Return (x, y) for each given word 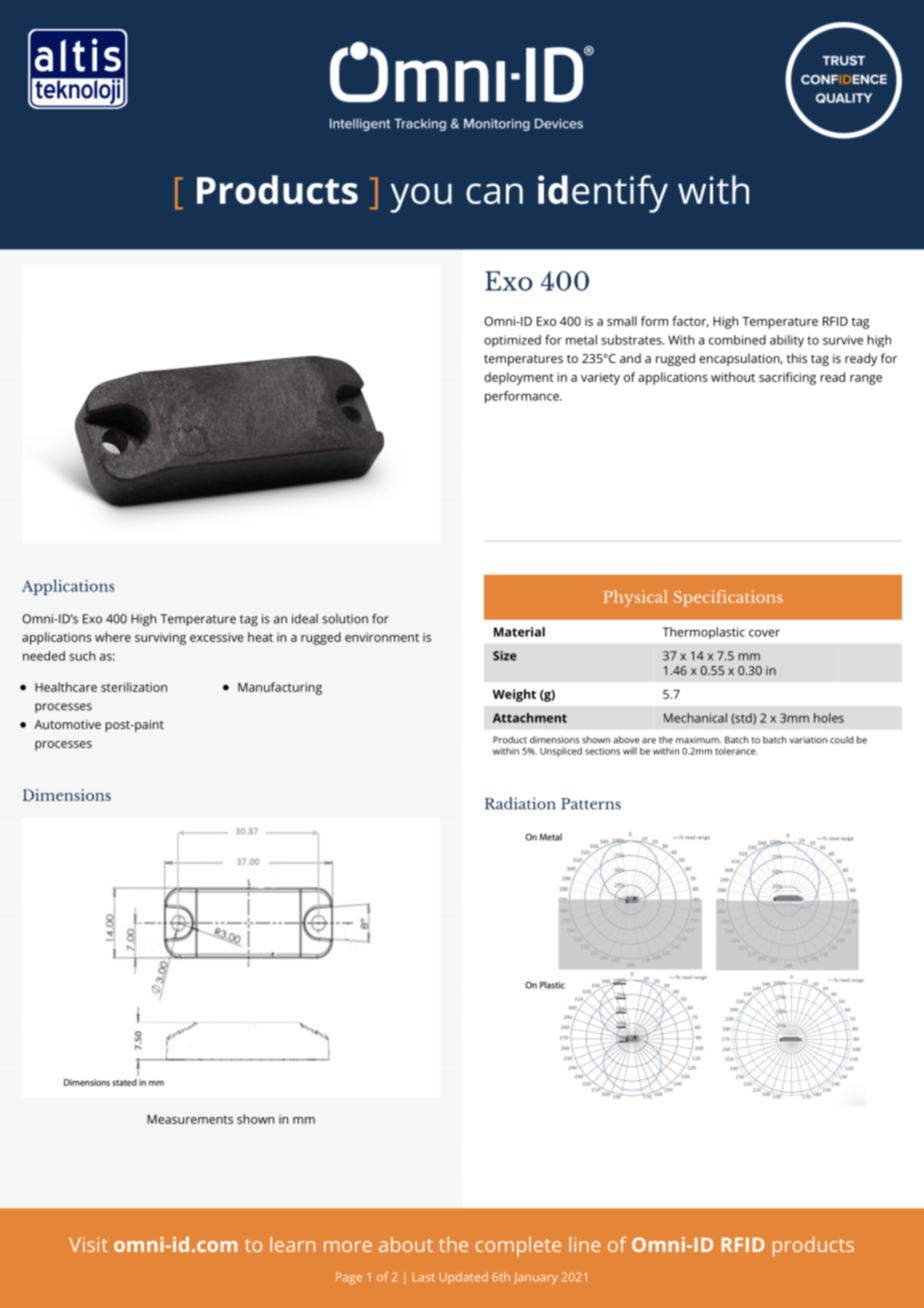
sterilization (134, 687)
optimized (512, 341)
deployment (519, 378)
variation (808, 740)
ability (787, 341)
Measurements (190, 1119)
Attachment (530, 718)
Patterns (591, 804)
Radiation (520, 803)
